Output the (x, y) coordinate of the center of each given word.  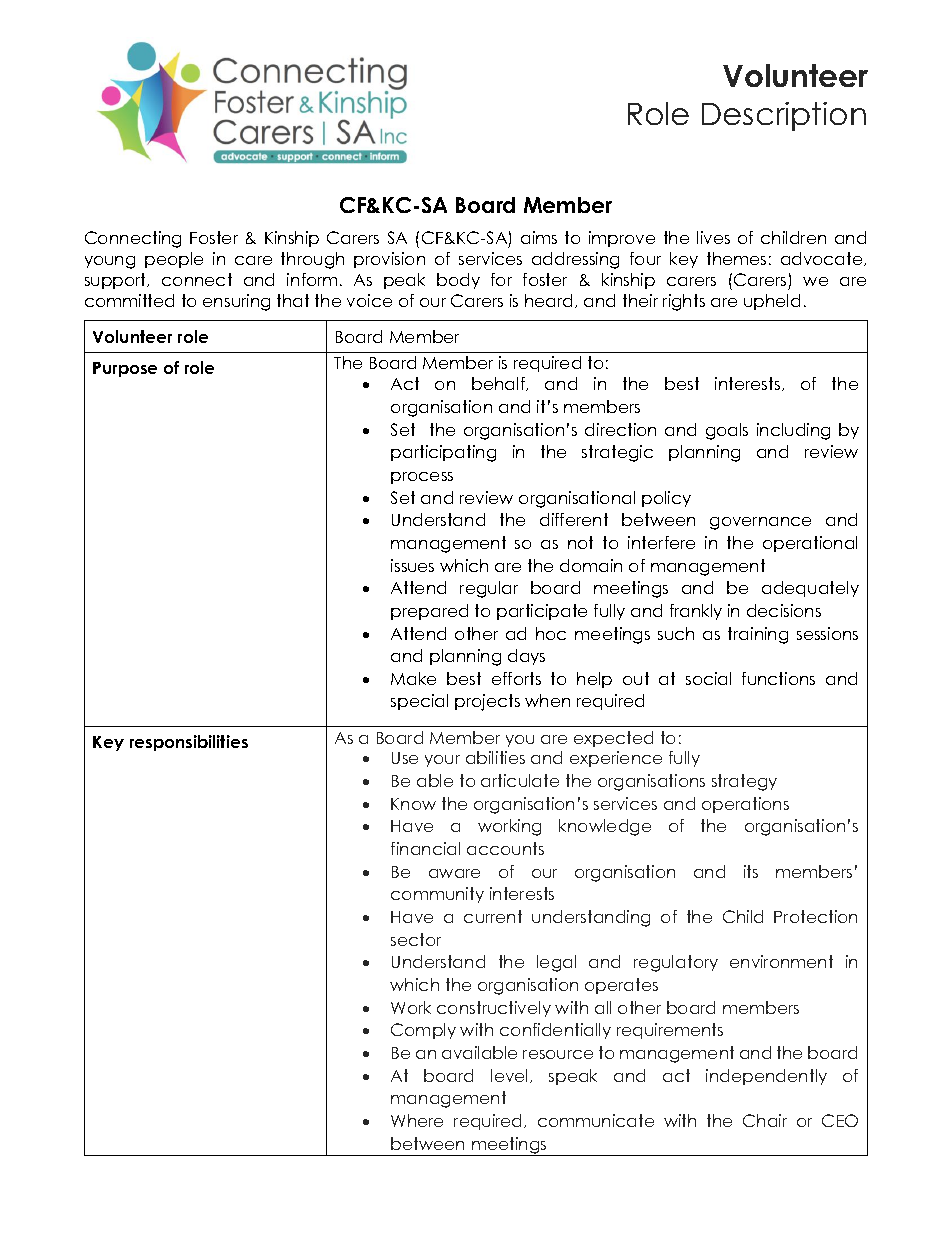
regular (489, 589)
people (174, 260)
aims (539, 237)
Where (417, 1120)
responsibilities (189, 743)
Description (784, 116)
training (758, 635)
